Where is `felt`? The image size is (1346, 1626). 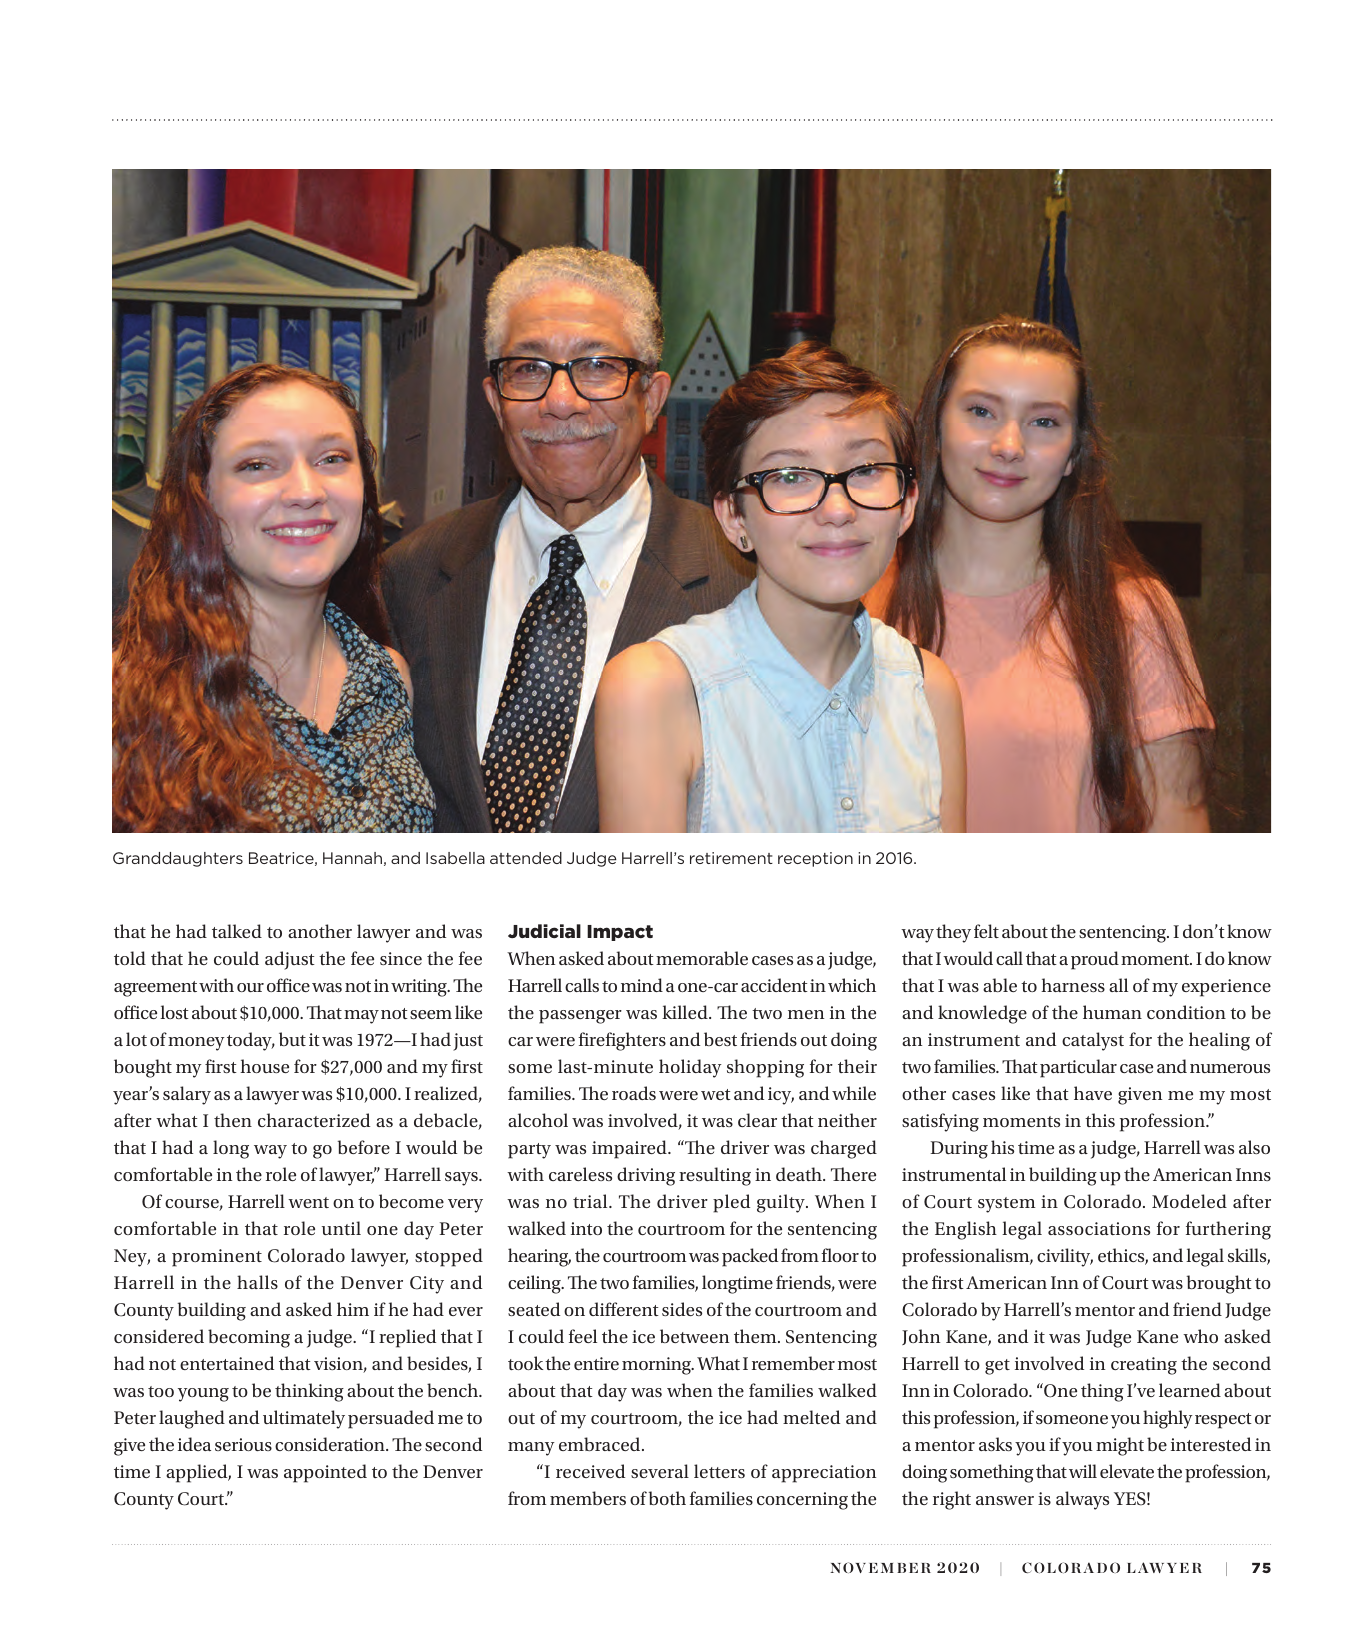 felt is located at coordinates (986, 931).
